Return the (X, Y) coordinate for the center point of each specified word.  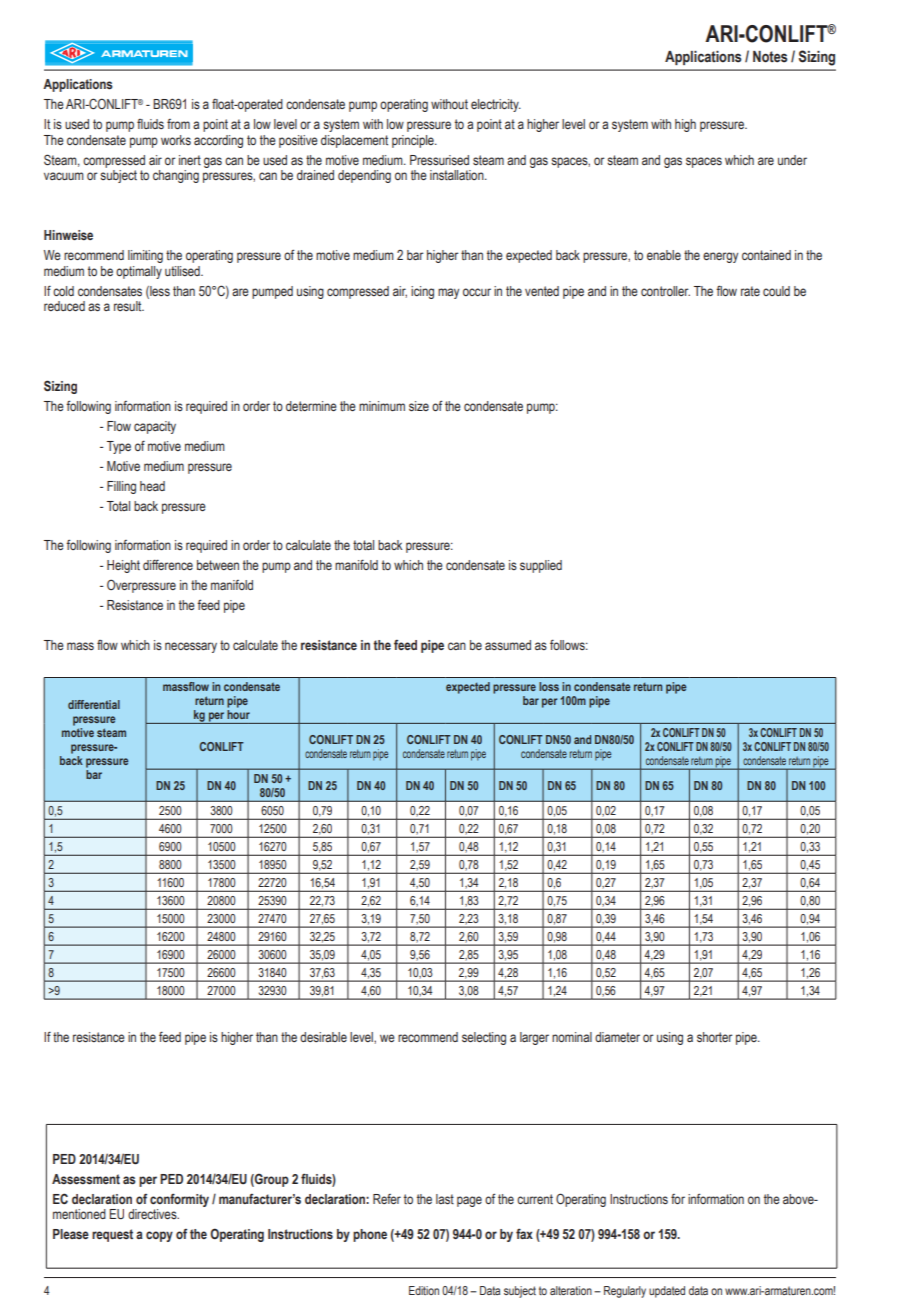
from (178, 124)
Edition (424, 1290)
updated (667, 1292)
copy (159, 1236)
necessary (191, 647)
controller (665, 291)
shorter (715, 1037)
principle (414, 141)
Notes (770, 57)
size (419, 406)
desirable (323, 1037)
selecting (484, 1038)
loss (549, 686)
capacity (155, 427)
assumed (508, 645)
